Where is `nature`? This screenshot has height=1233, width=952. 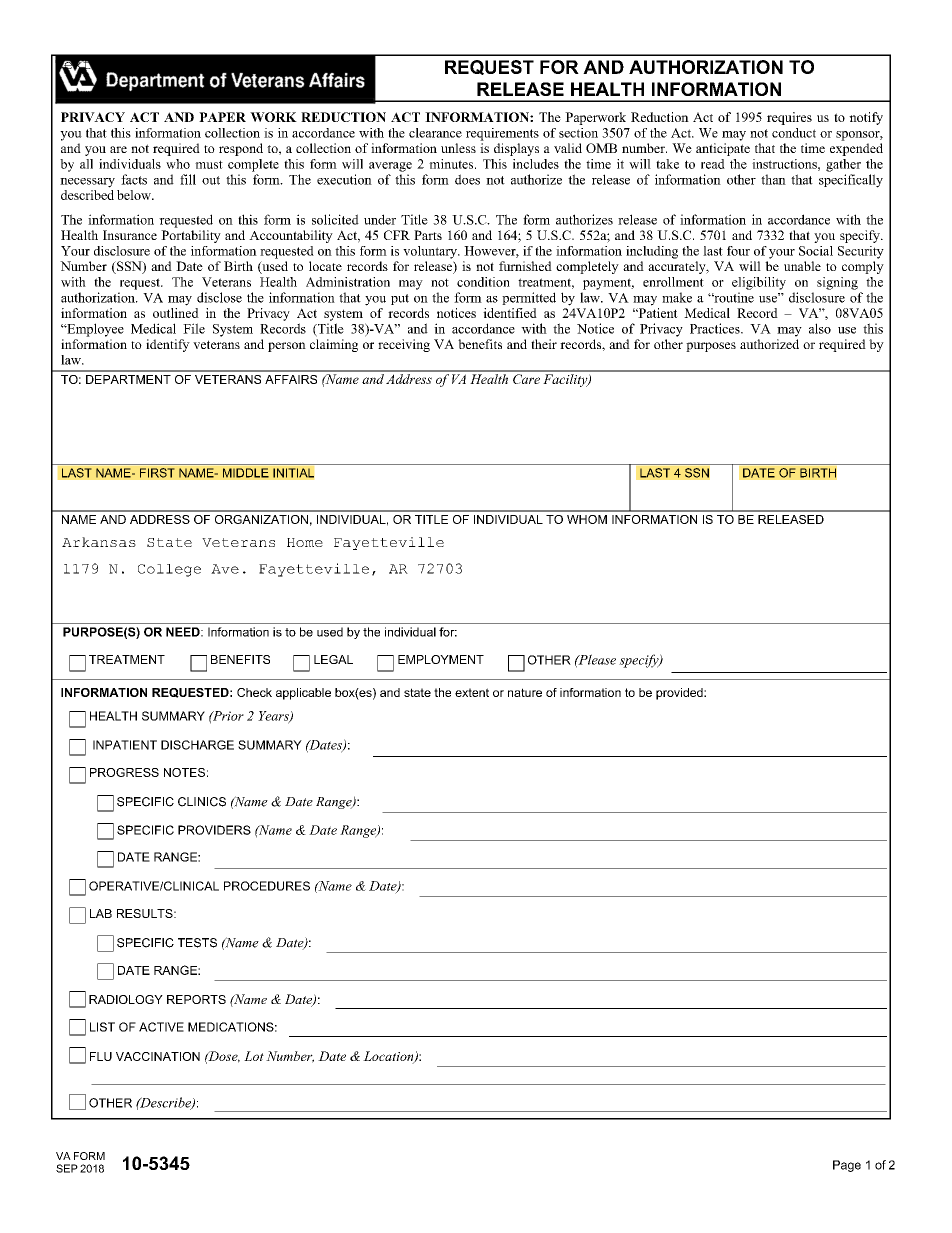 nature is located at coordinates (525, 692).
